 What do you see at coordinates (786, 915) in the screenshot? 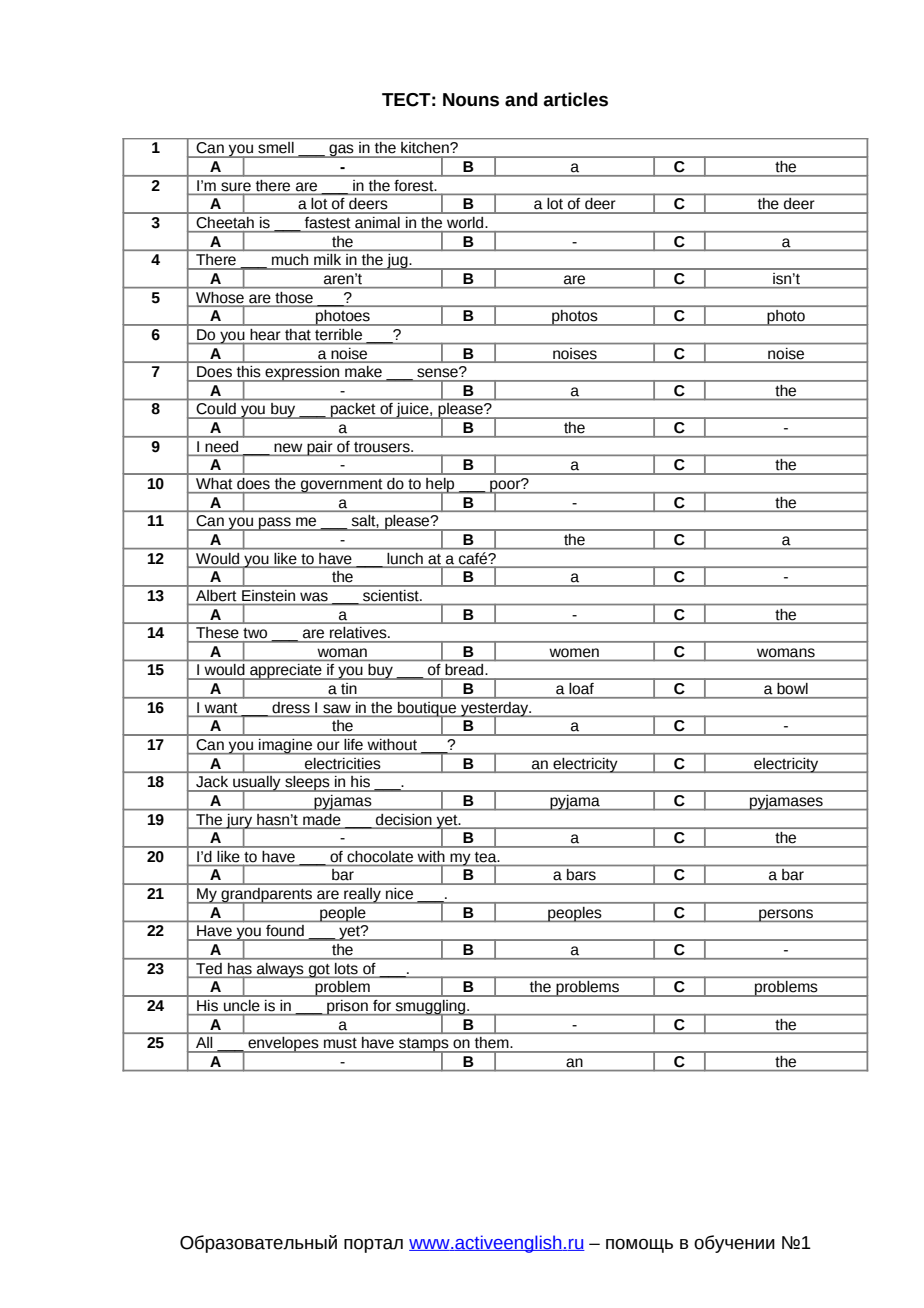
I see `persons` at bounding box center [786, 915].
